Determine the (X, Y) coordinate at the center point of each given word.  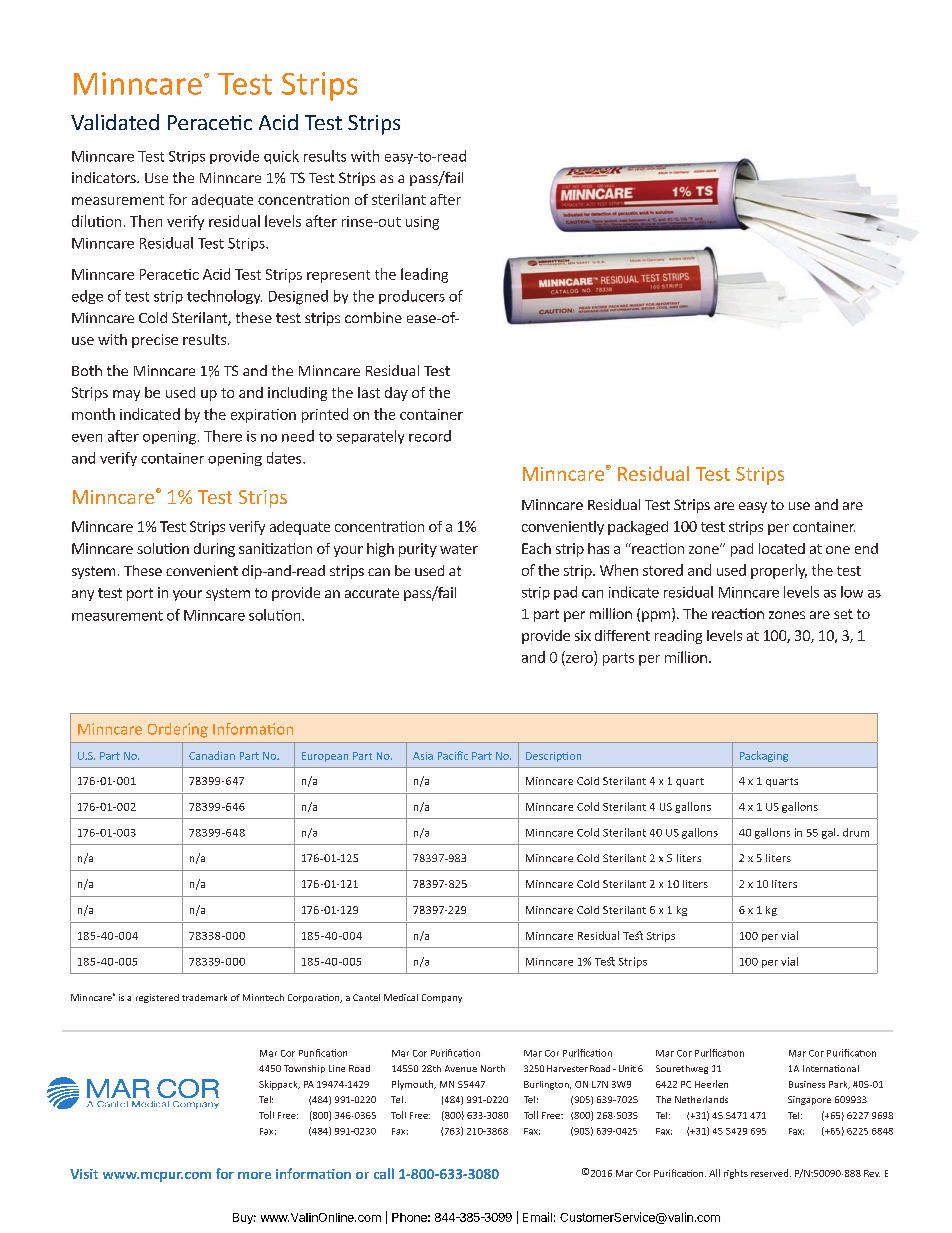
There (223, 436)
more (254, 1175)
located (782, 548)
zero (579, 659)
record (430, 436)
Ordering (178, 730)
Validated (115, 122)
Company (442, 998)
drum (856, 832)
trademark (204, 997)
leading (424, 275)
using (422, 223)
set (843, 614)
